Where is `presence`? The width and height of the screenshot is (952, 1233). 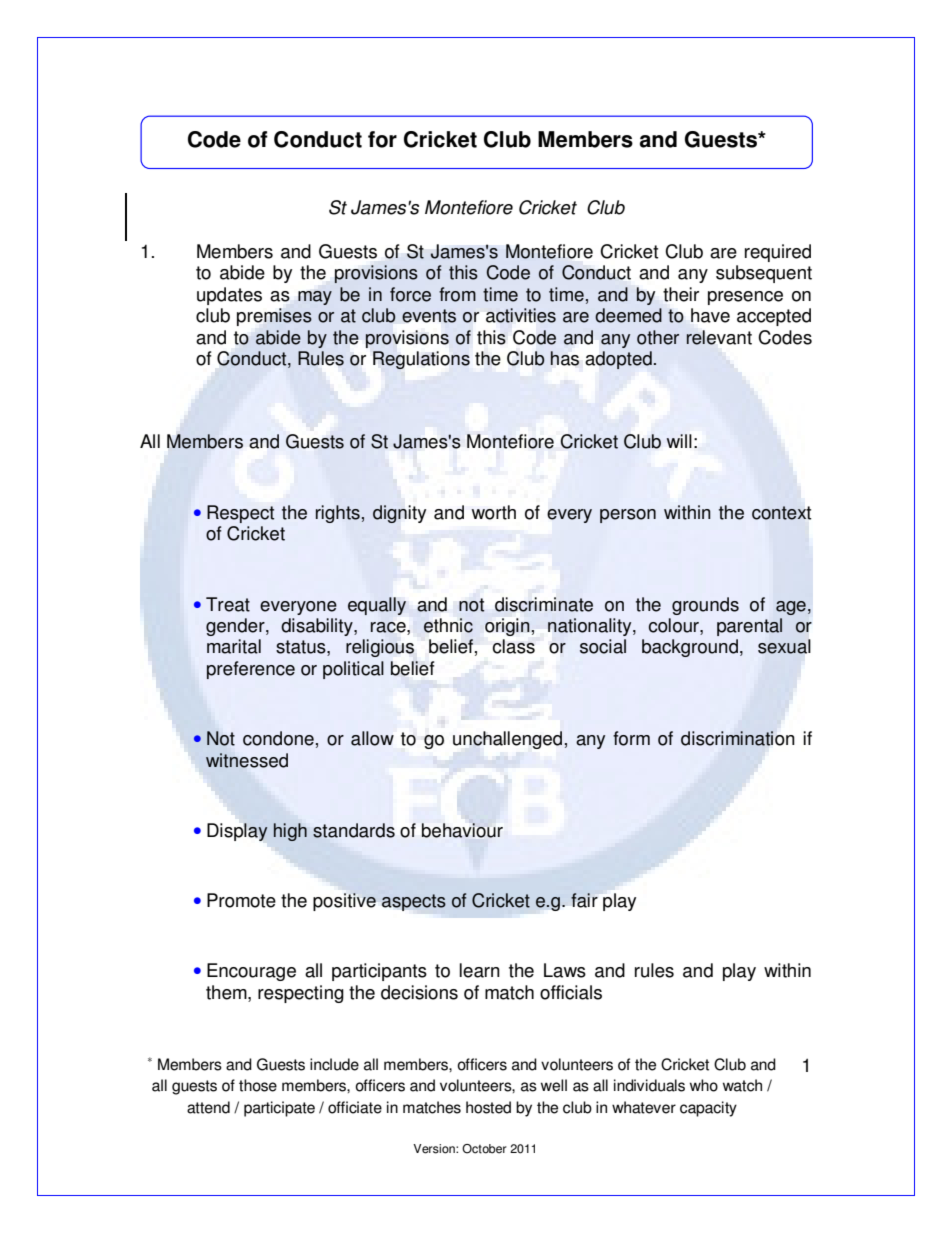
presence is located at coordinates (745, 298).
